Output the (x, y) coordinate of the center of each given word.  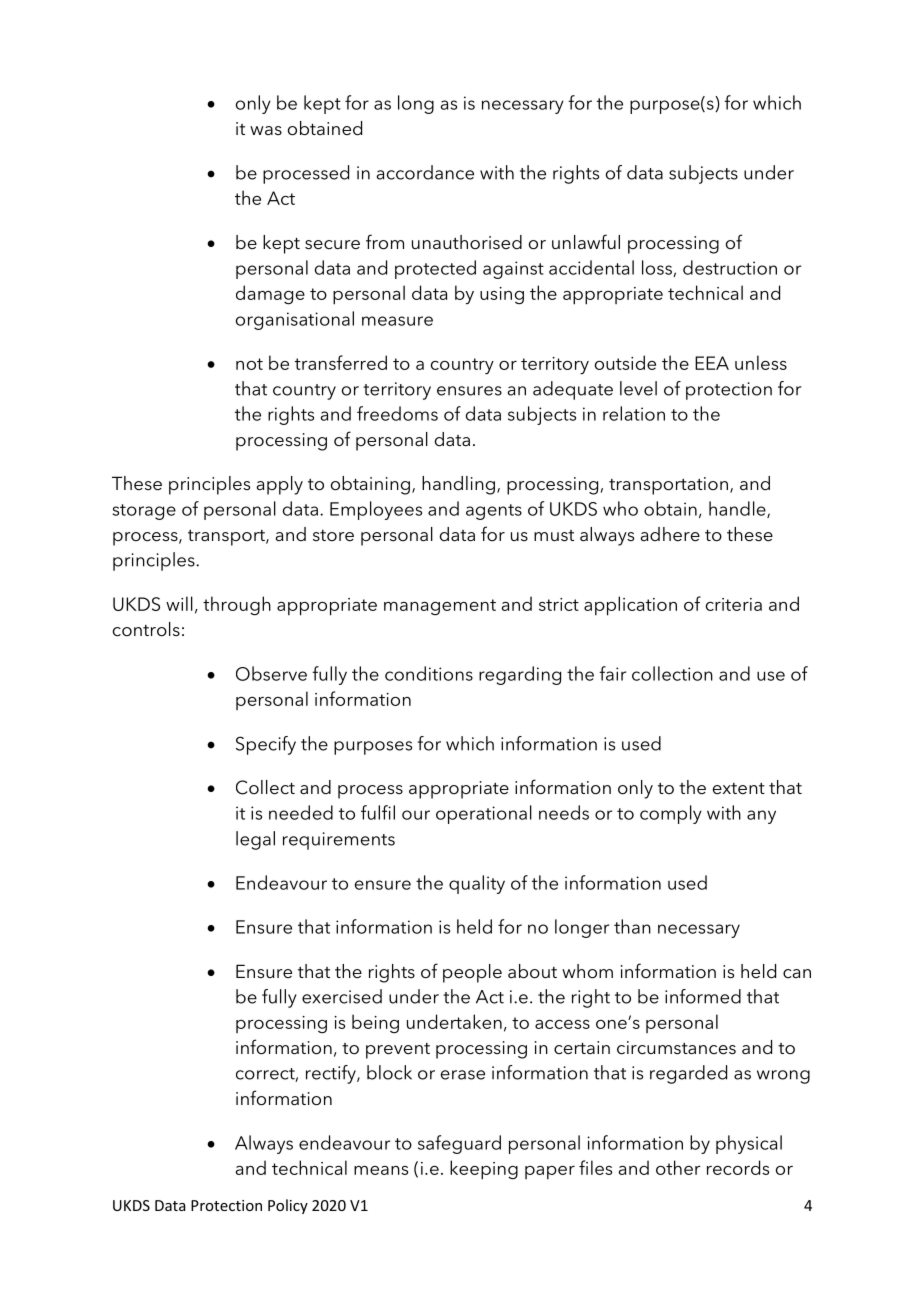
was (266, 130)
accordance (425, 172)
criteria (734, 604)
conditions (429, 673)
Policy (288, 1206)
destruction (730, 267)
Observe (271, 673)
